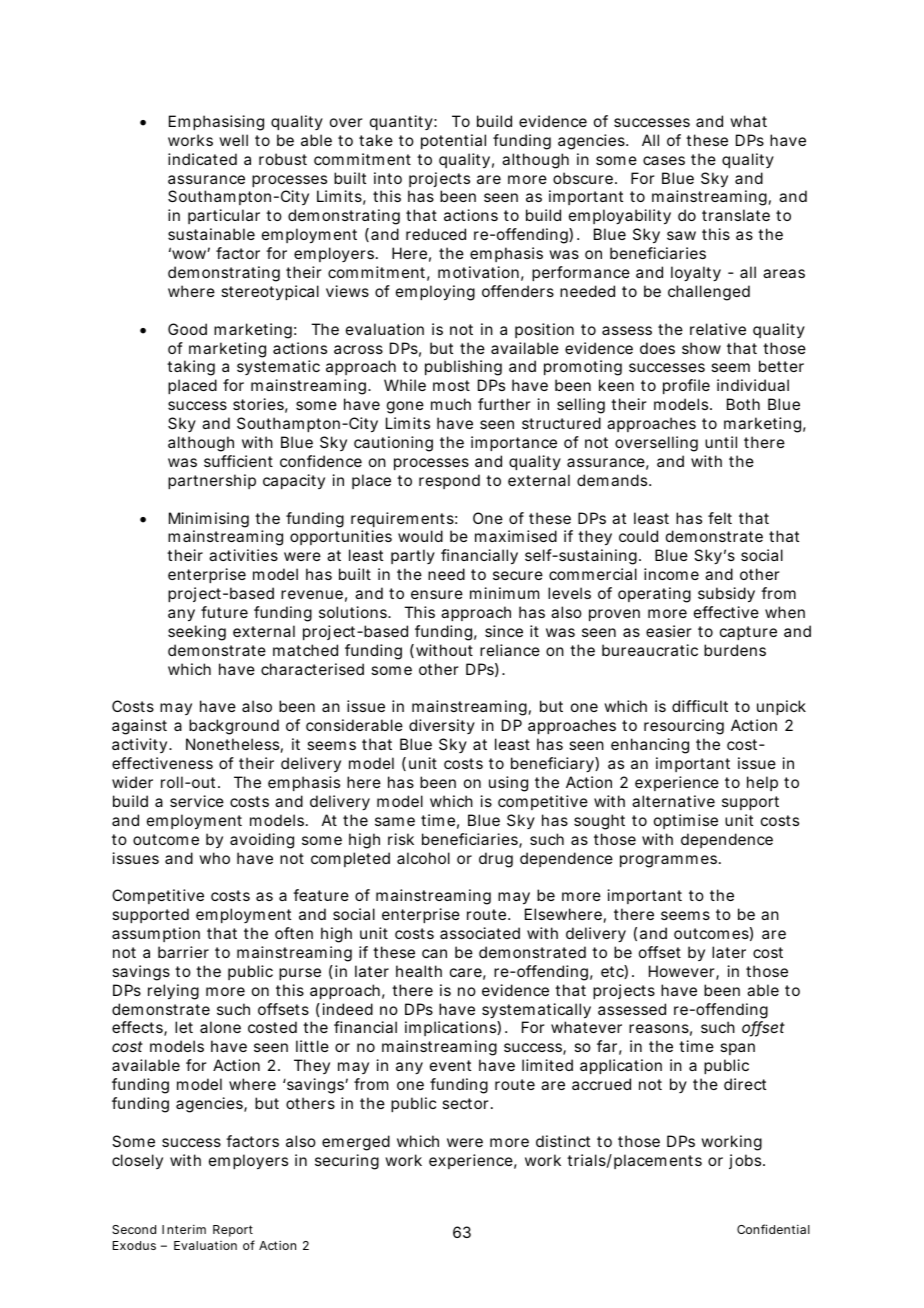  Describe the element at coordinates (233, 1231) in the screenshot. I see `Report` at that location.
